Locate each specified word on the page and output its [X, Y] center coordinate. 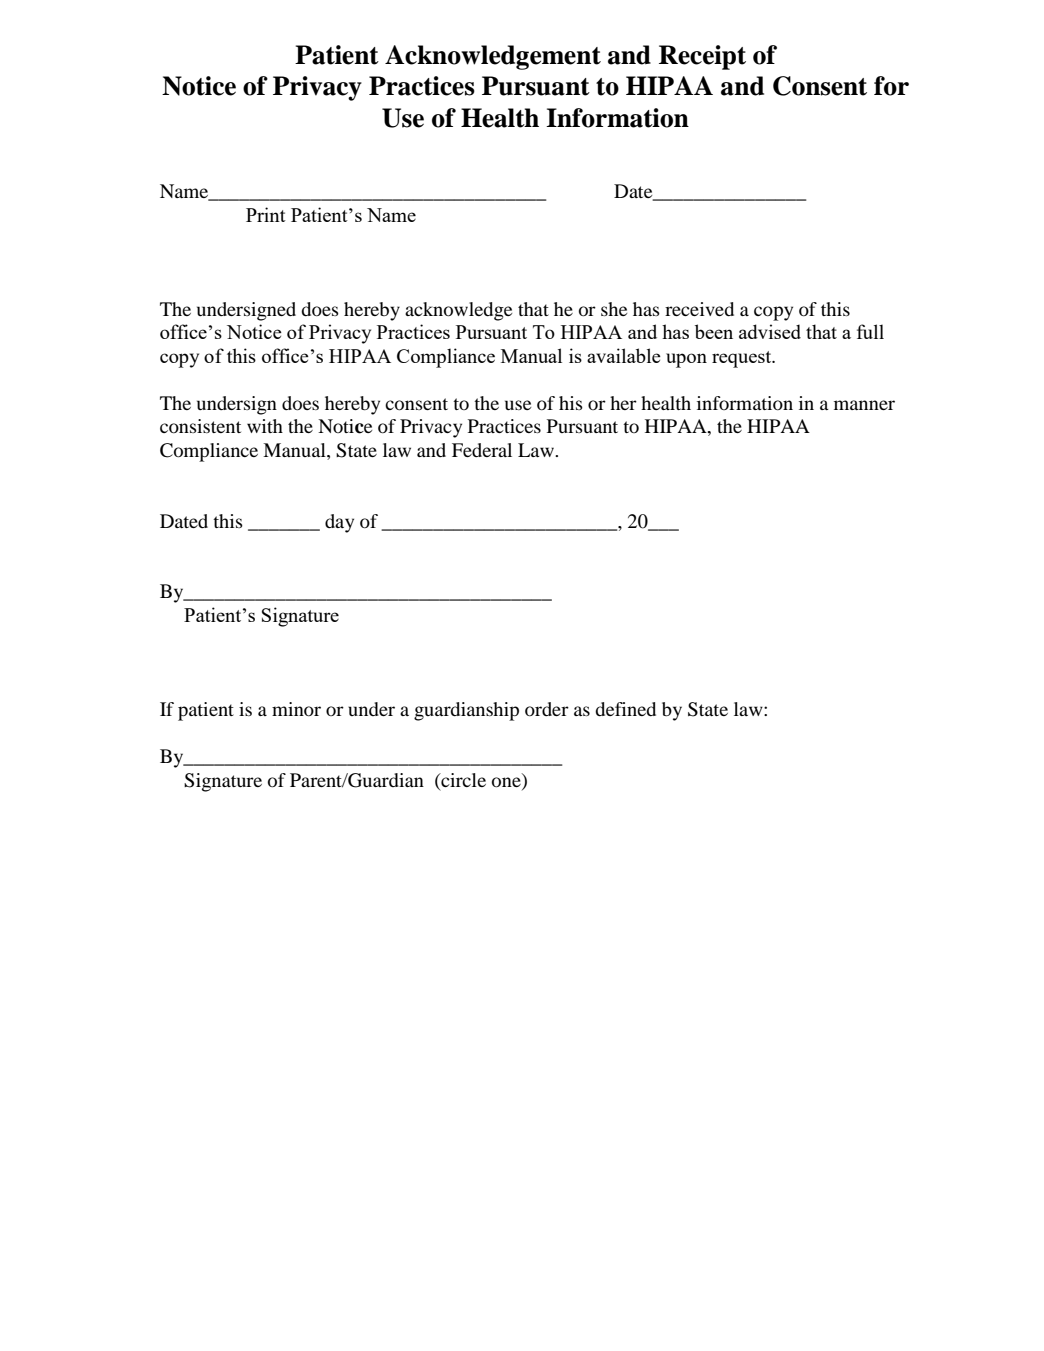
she [614, 309]
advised [770, 331]
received [699, 309]
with [265, 426]
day [339, 523]
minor [296, 709]
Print [266, 214]
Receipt [702, 57]
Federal [482, 450]
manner [864, 405]
